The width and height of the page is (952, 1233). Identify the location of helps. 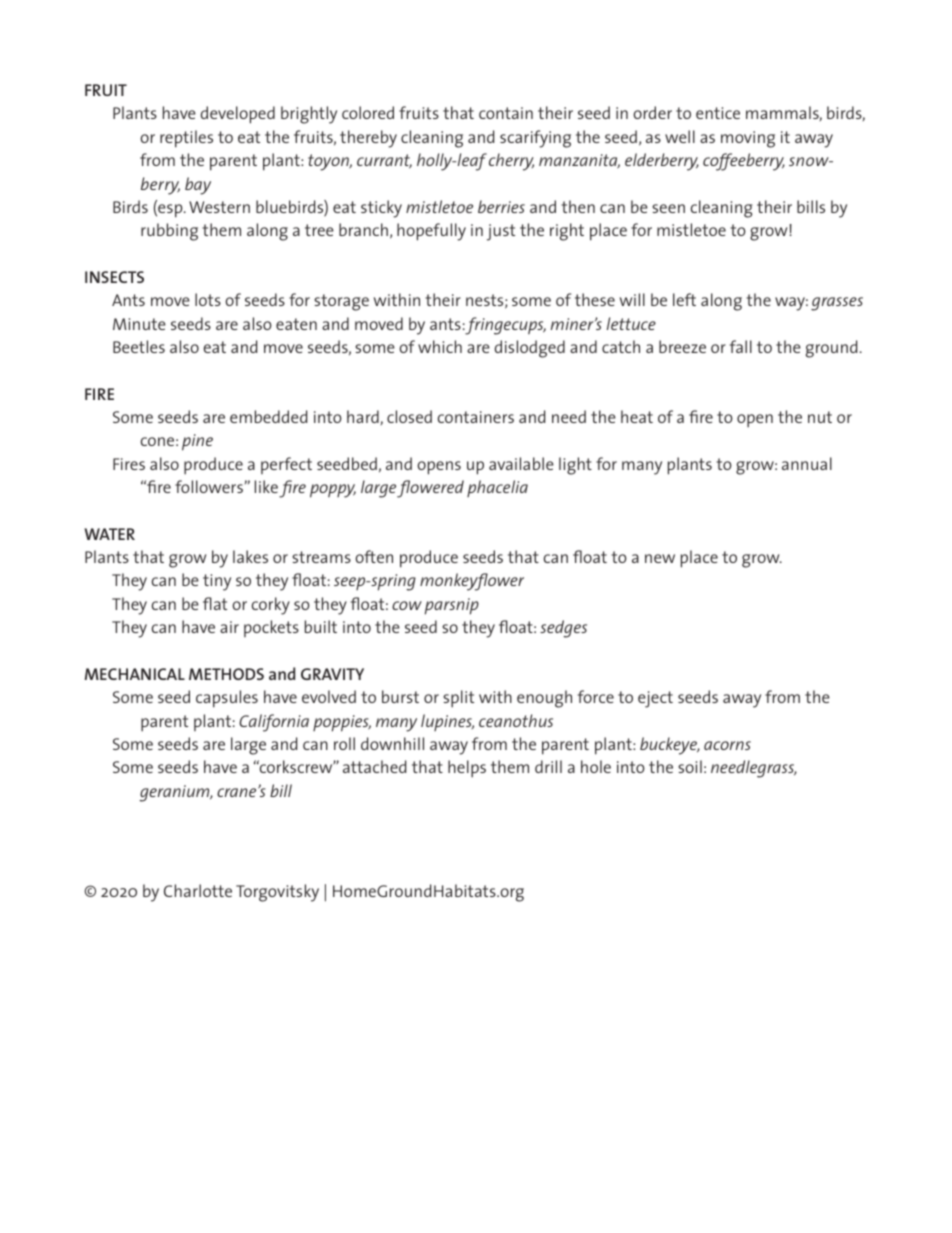
(467, 769).
